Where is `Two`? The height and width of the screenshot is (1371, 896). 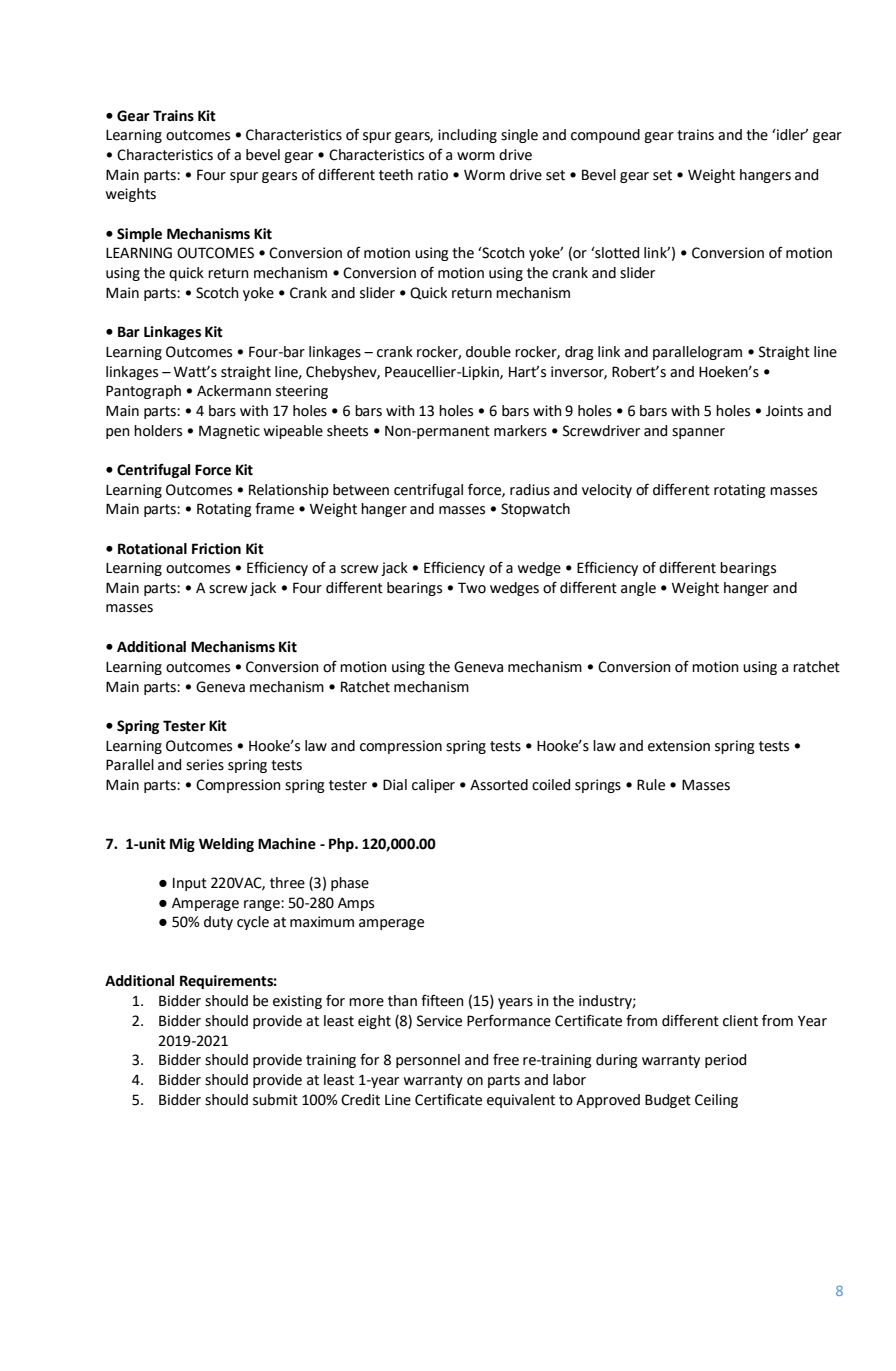
Two is located at coordinates (472, 588).
